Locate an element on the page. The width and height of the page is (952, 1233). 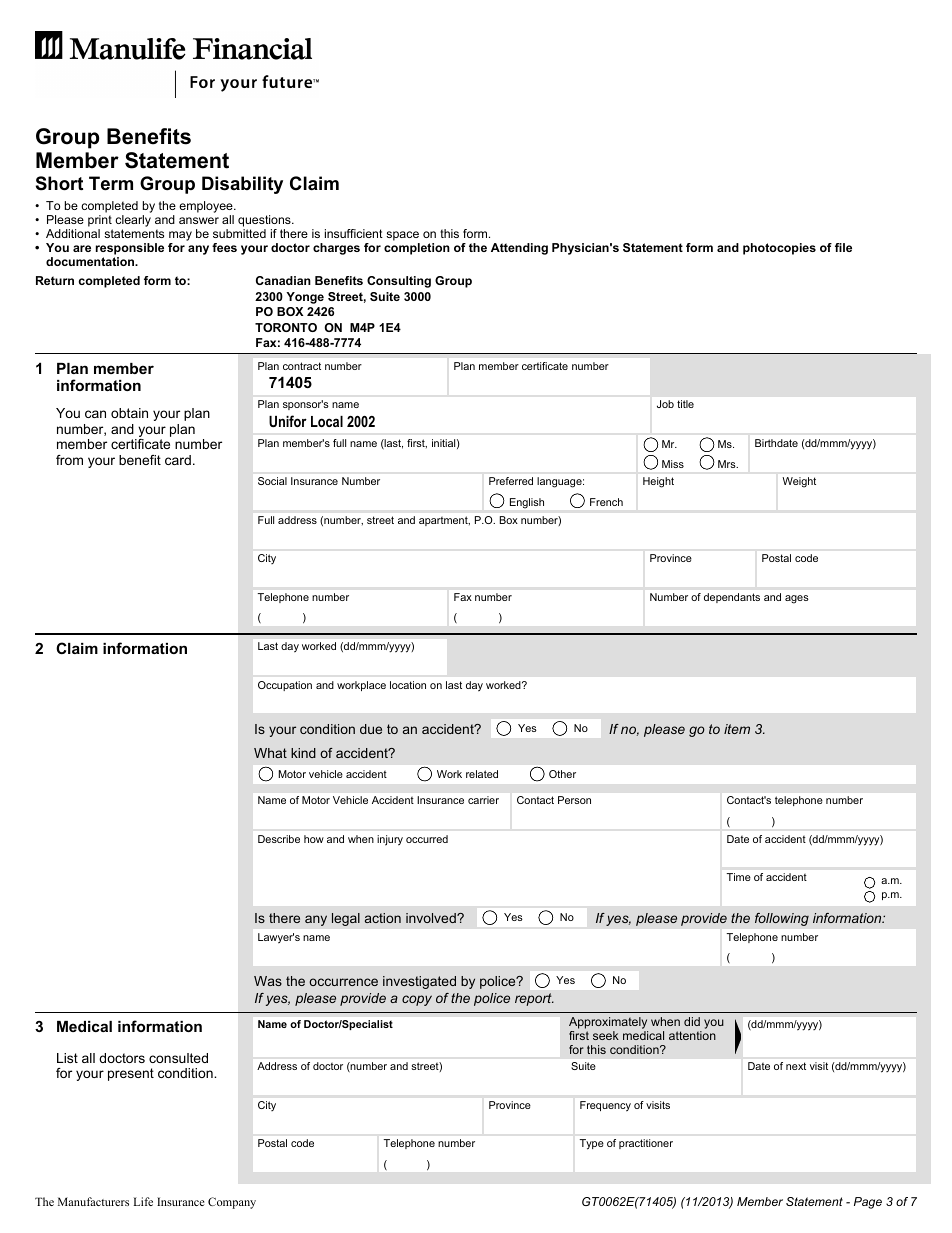
space is located at coordinates (403, 237).
